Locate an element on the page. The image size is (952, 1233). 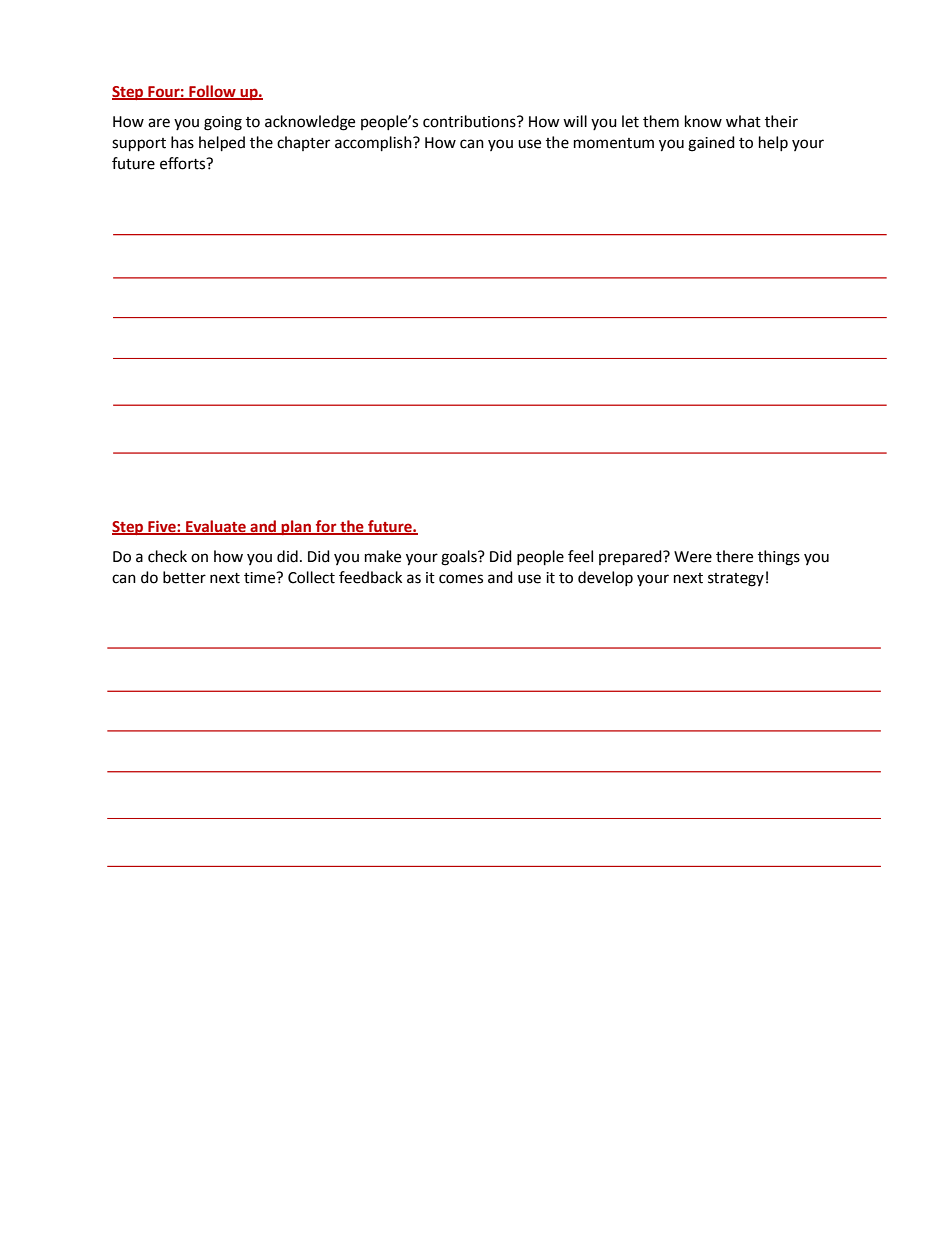
them is located at coordinates (661, 121).
